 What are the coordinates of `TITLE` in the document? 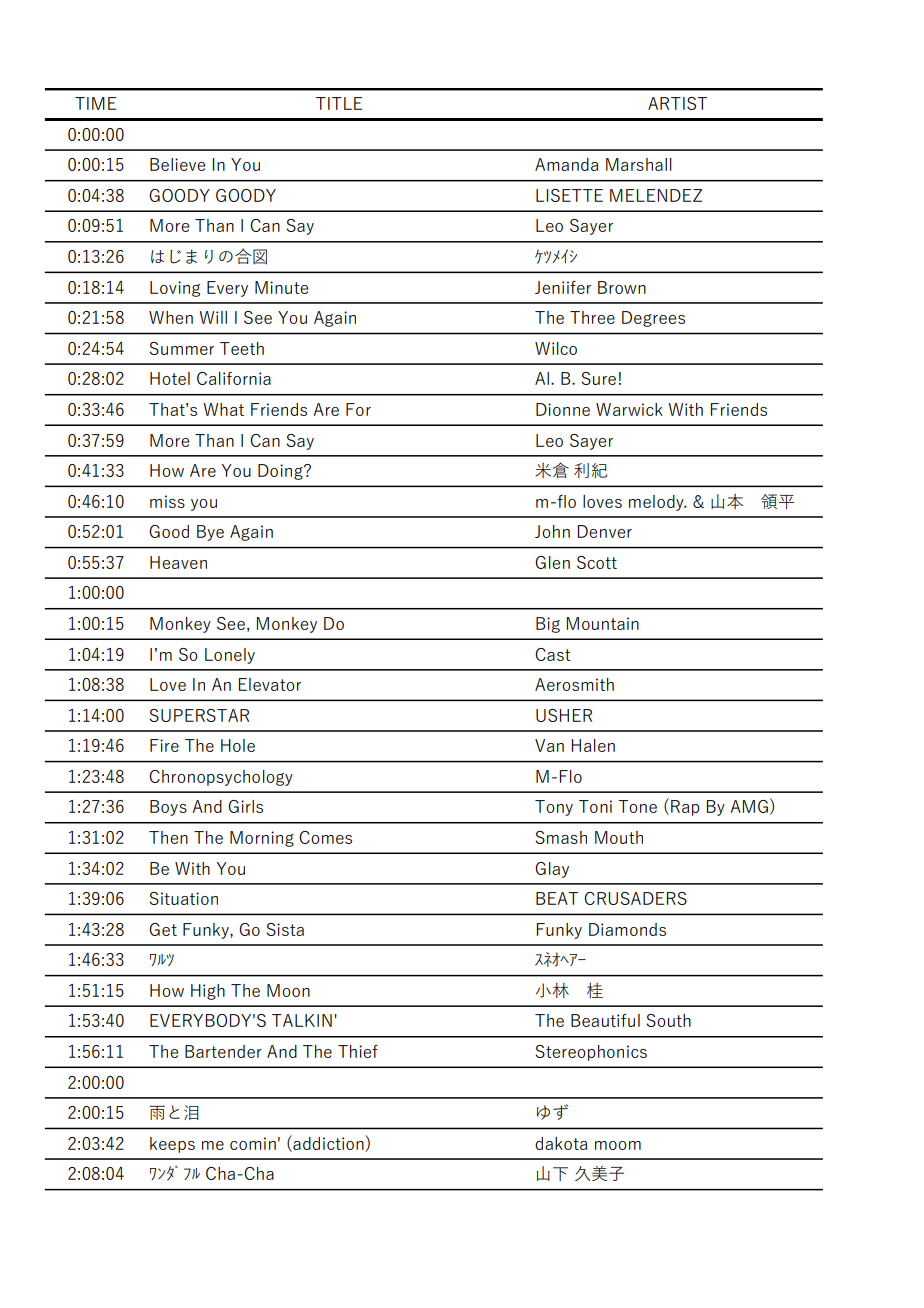 It's located at (339, 103).
